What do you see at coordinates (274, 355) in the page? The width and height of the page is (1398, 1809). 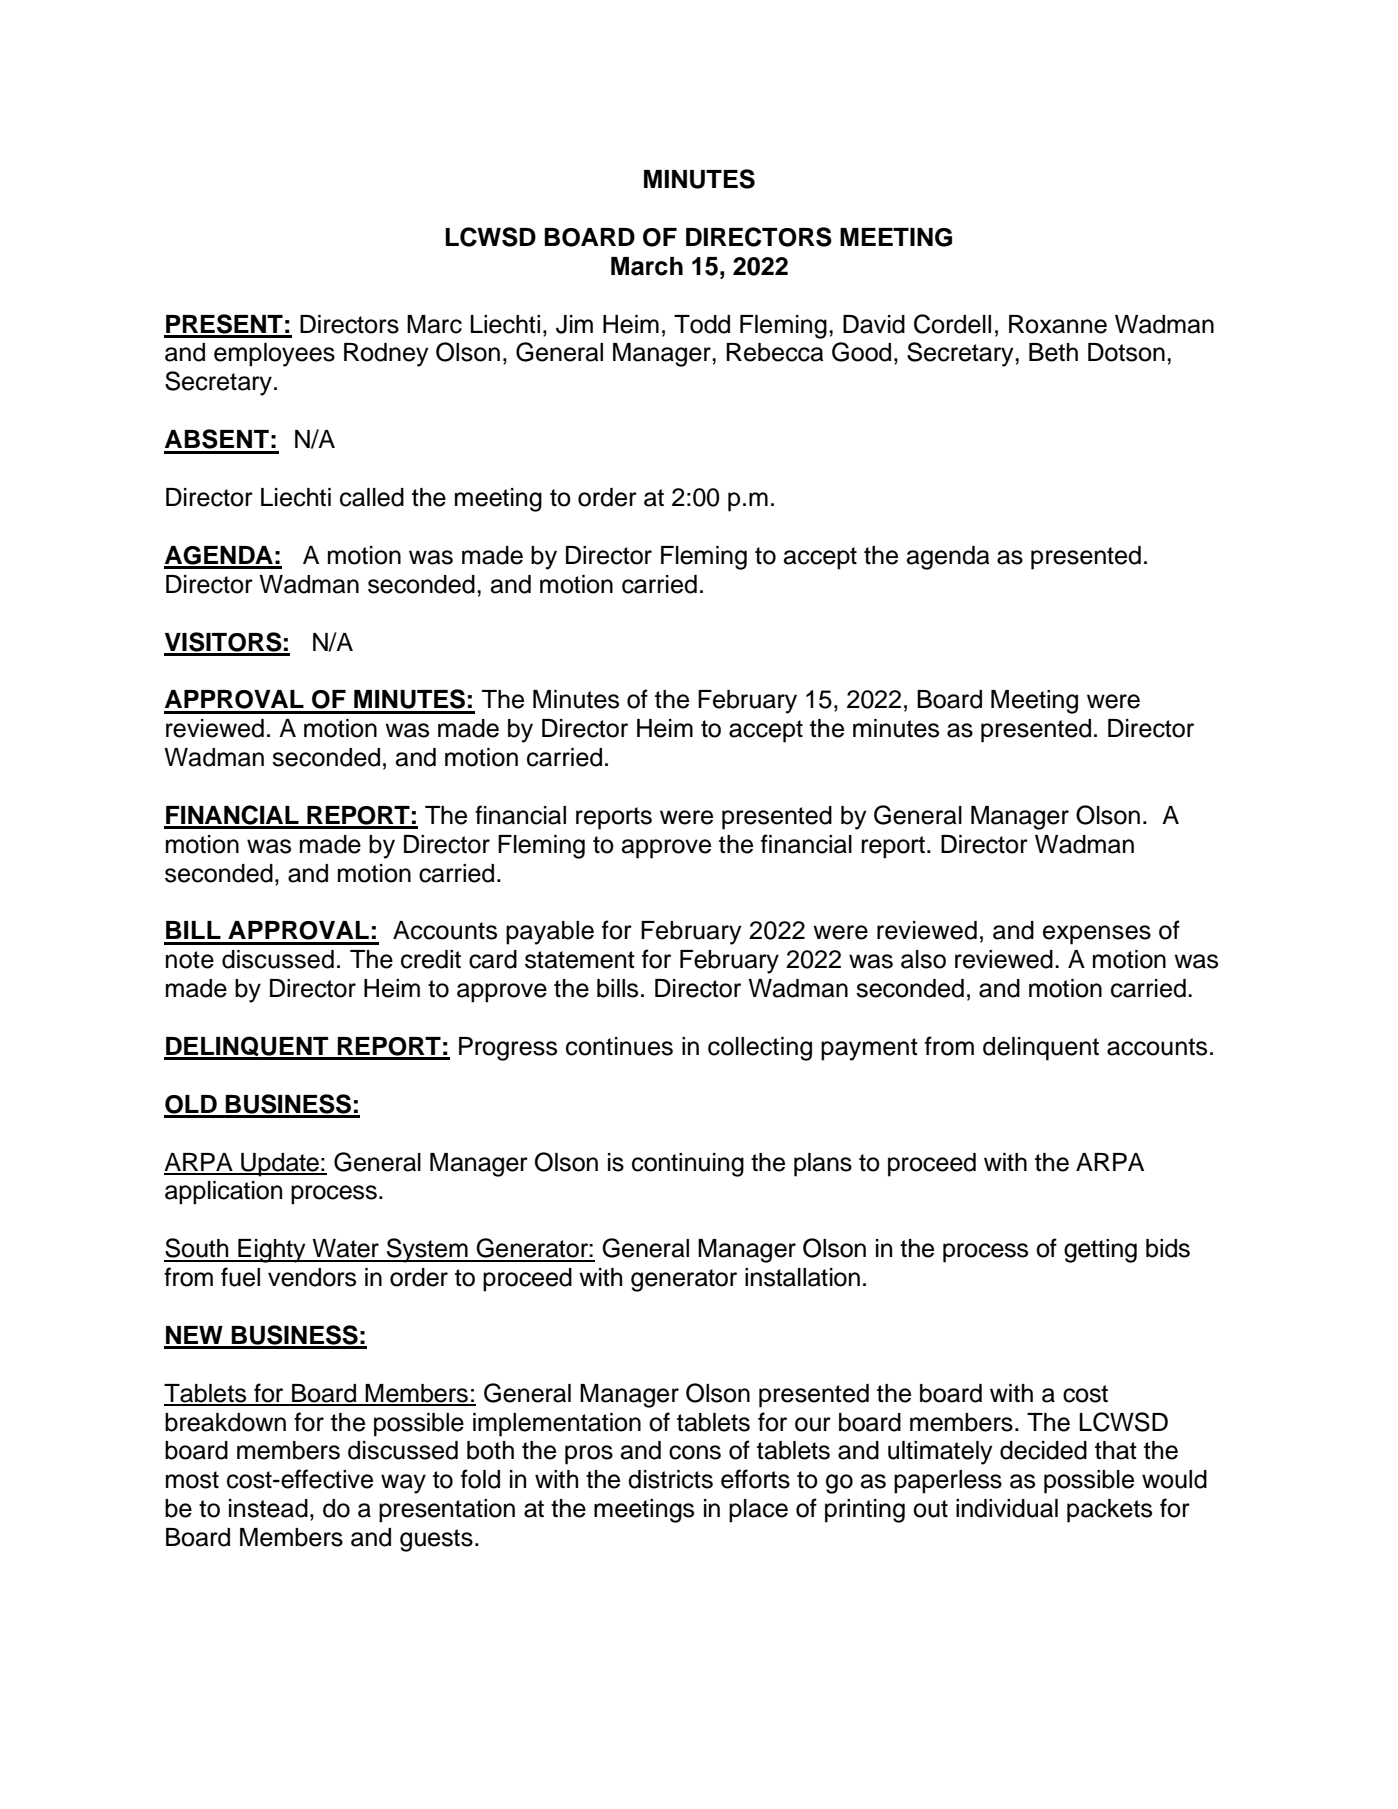 I see `employees` at bounding box center [274, 355].
